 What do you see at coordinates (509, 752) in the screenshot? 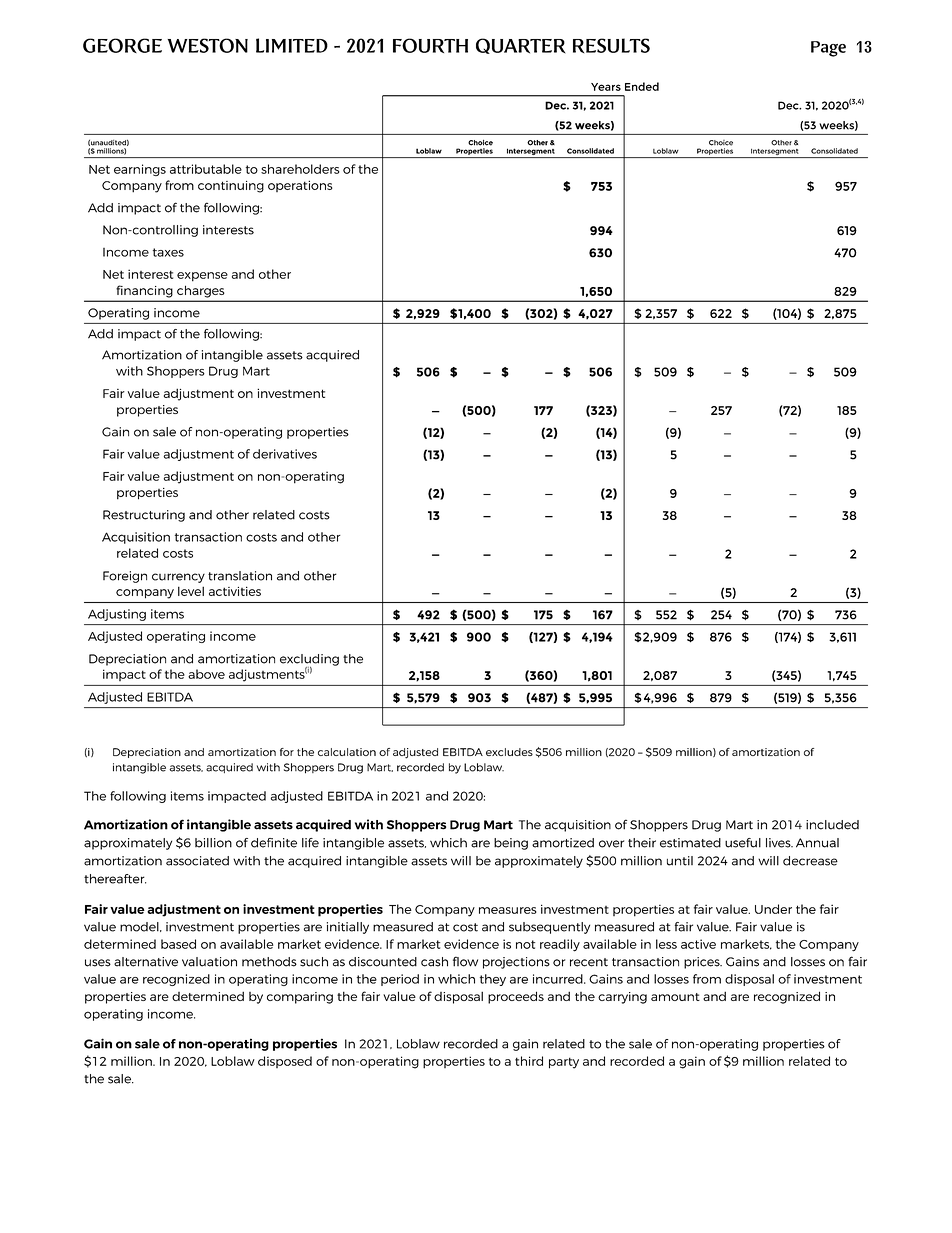
I see `excludes` at bounding box center [509, 752].
